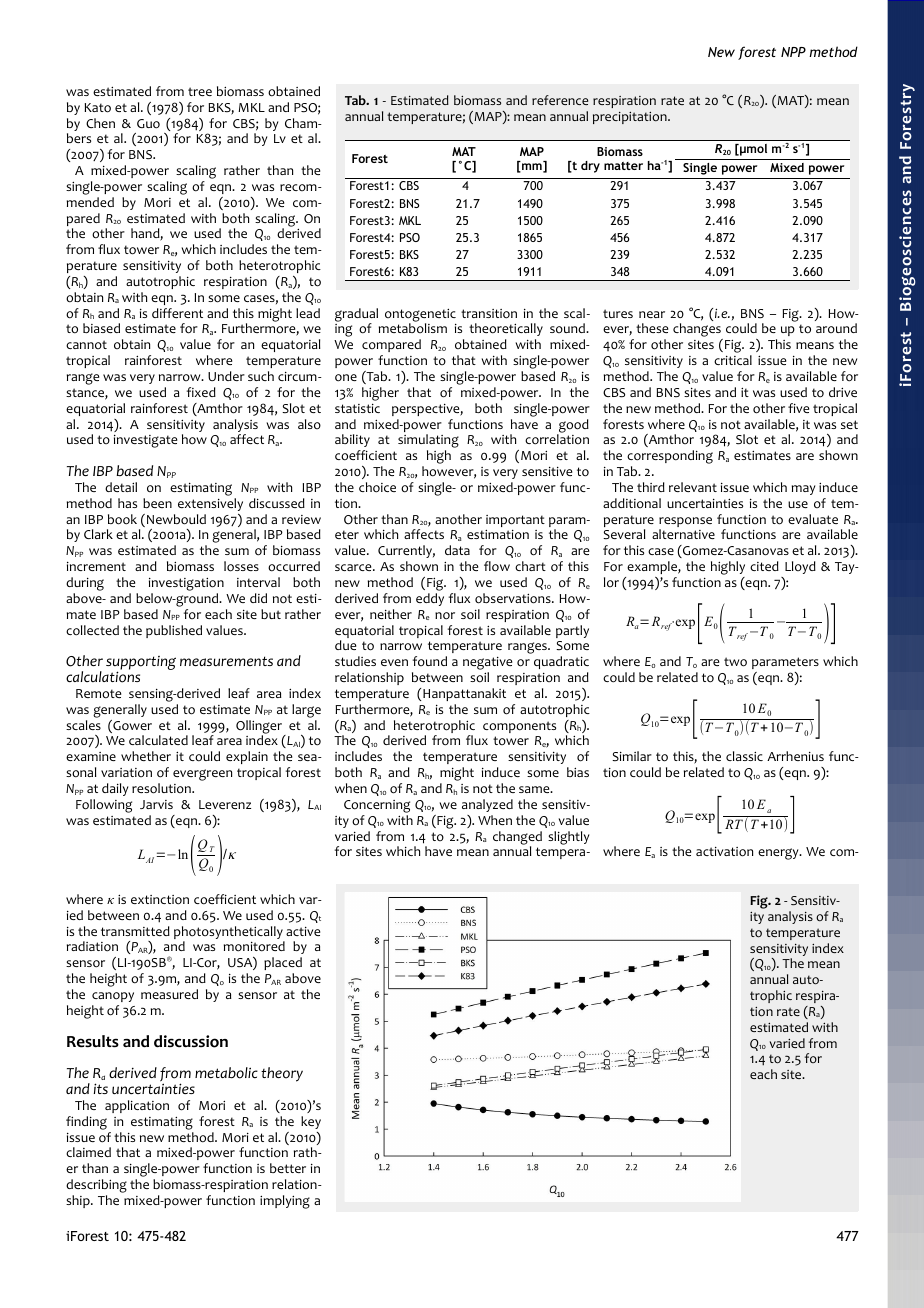 Image resolution: width=924 pixels, height=1308 pixels. I want to click on negative, so click(487, 665).
